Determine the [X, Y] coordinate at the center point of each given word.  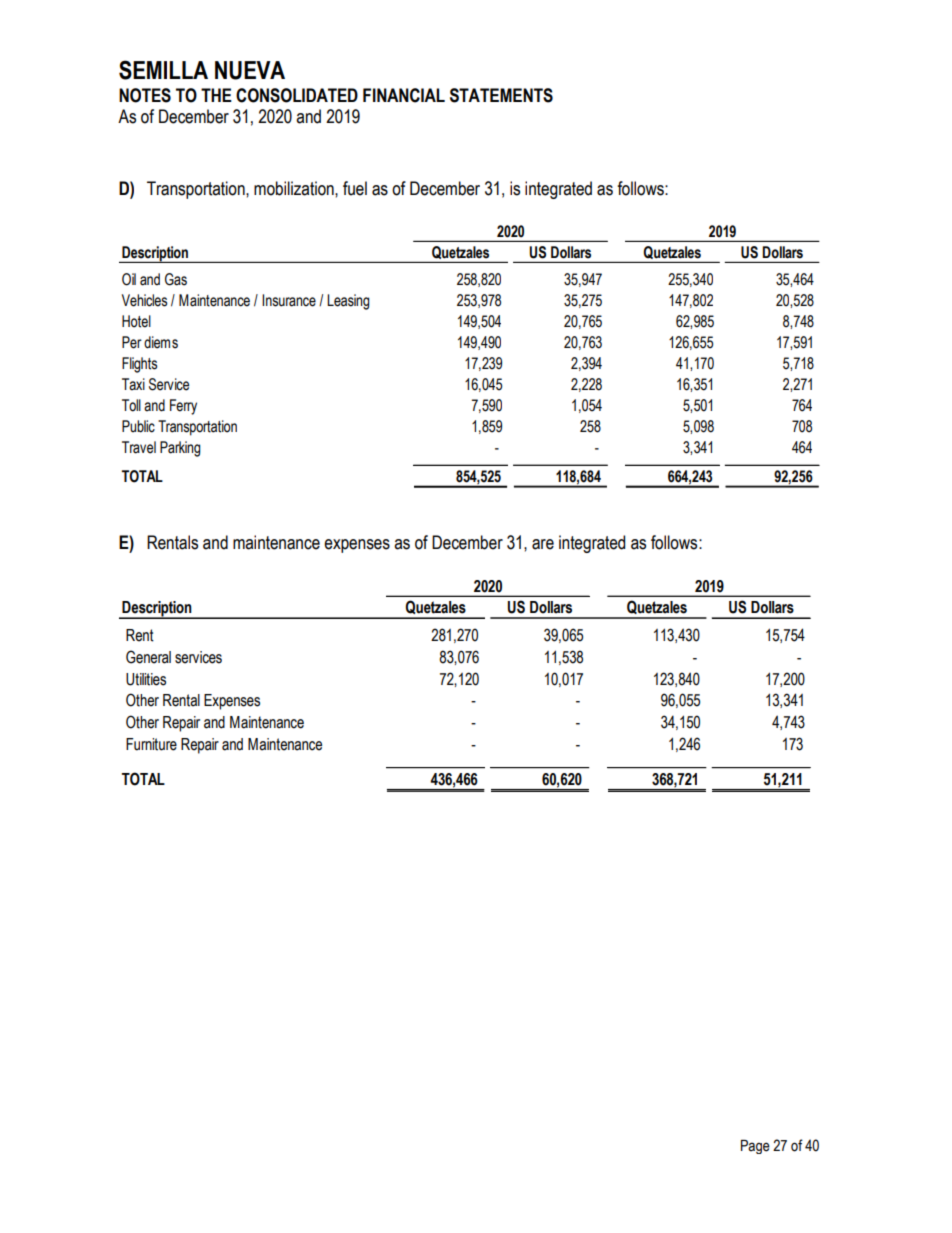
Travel [139, 447]
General [148, 657]
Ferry [183, 407]
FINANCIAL [404, 95]
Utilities [146, 679]
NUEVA [250, 70]
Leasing [348, 302]
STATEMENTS [501, 95]
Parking [180, 449]
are [543, 544]
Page [755, 1147]
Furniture [151, 744]
